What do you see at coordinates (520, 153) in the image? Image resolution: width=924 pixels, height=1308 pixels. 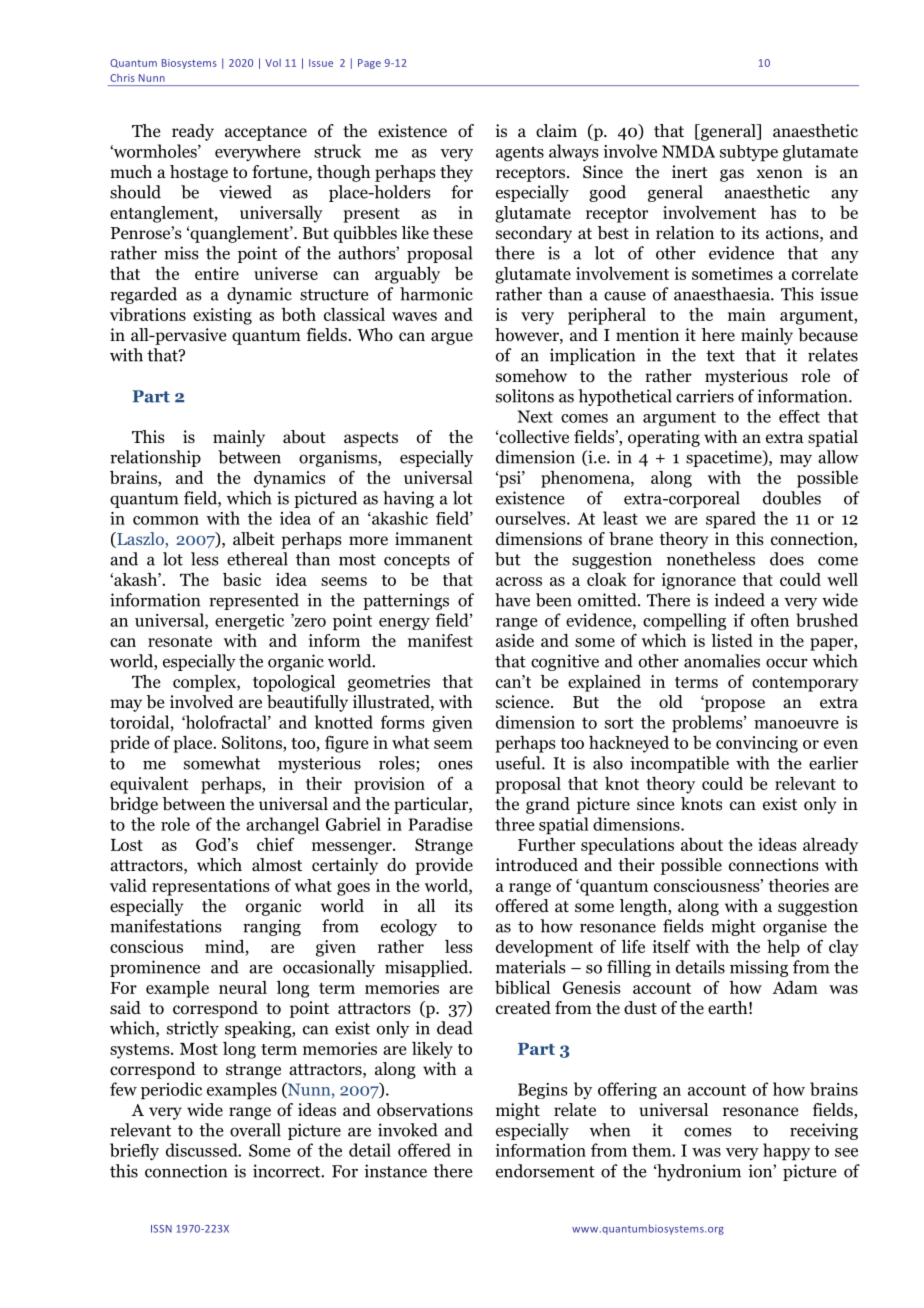 I see `agents` at bounding box center [520, 153].
